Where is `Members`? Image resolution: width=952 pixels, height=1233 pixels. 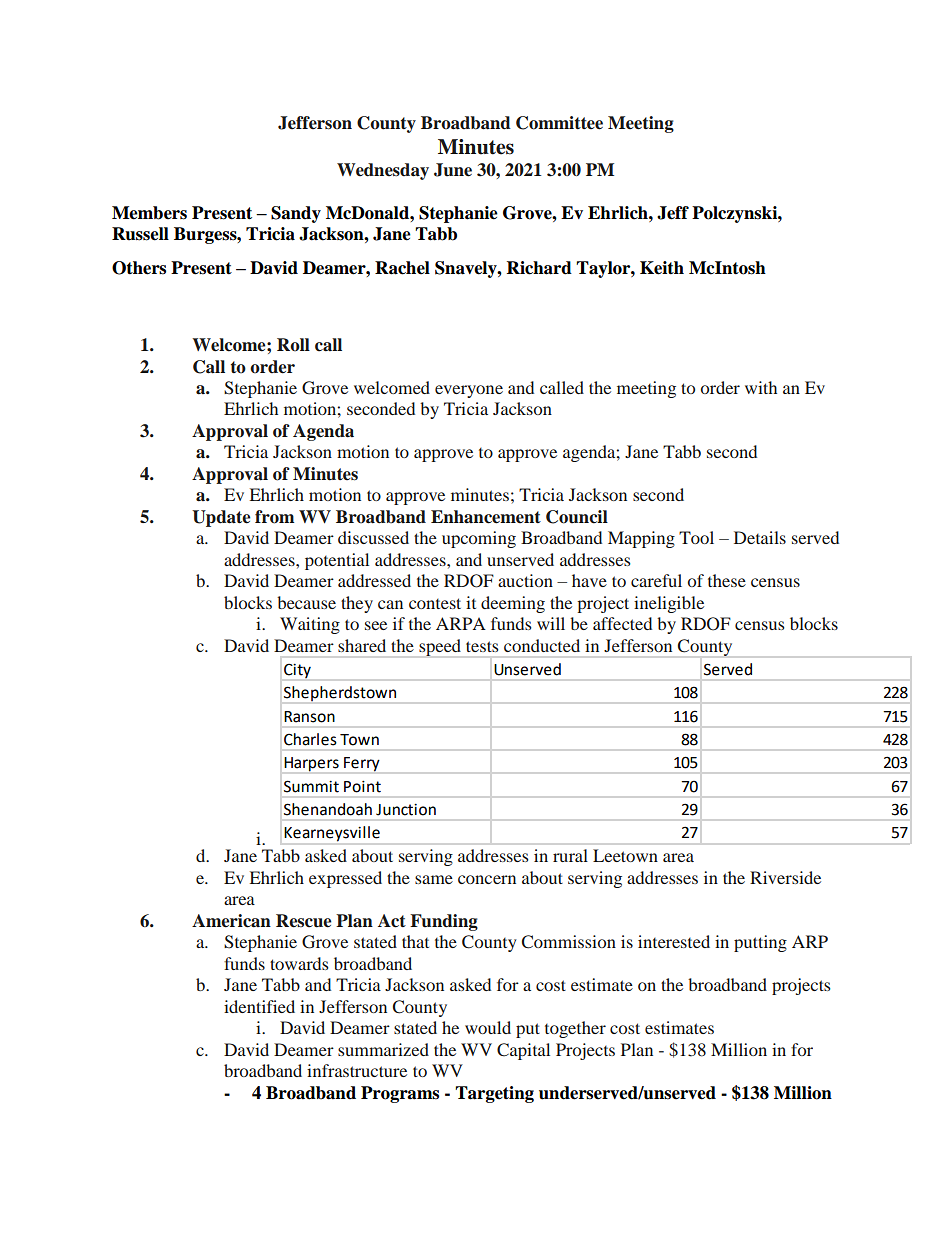
Members is located at coordinates (149, 213).
